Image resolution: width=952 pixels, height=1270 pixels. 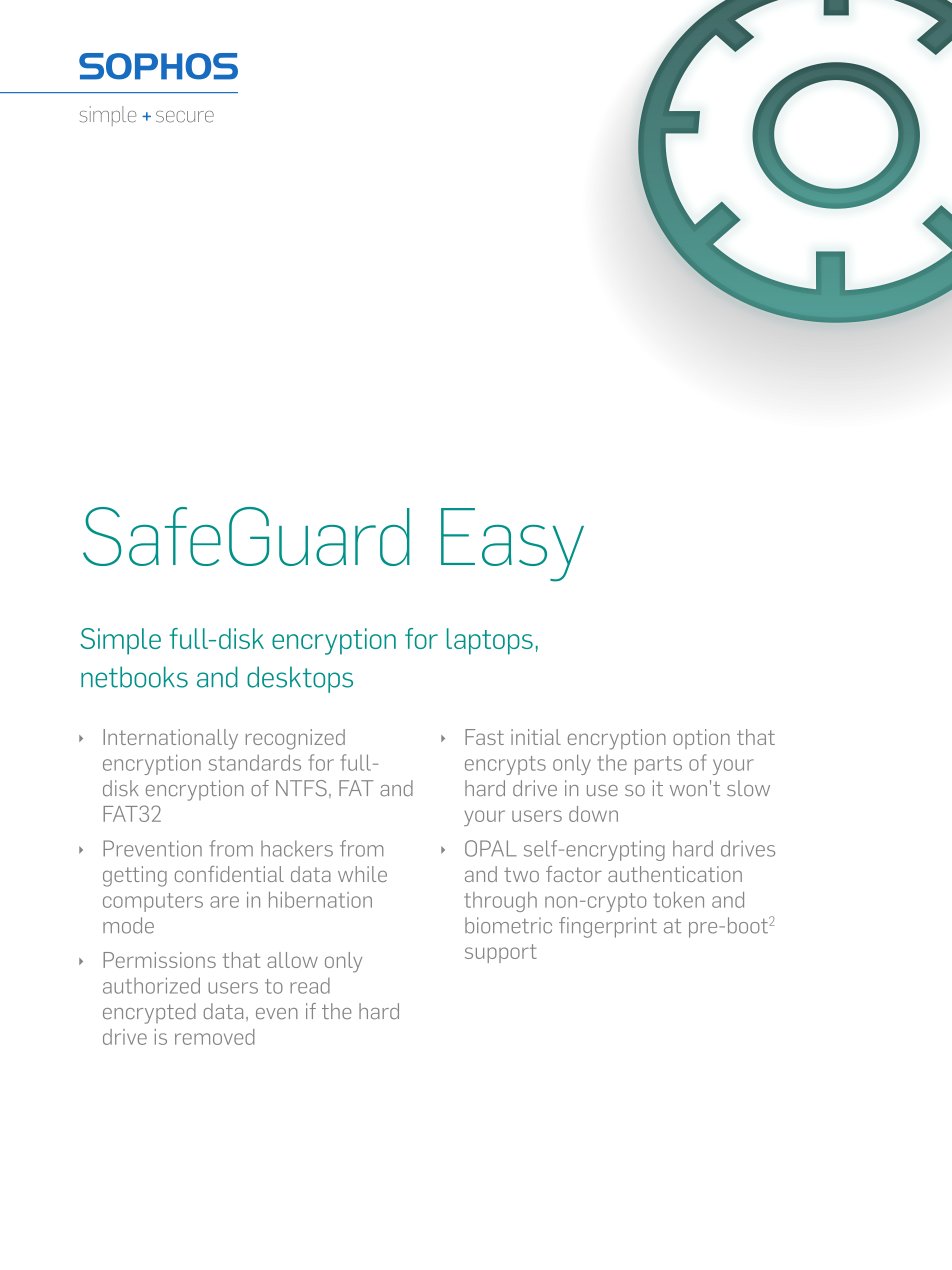 What do you see at coordinates (120, 641) in the screenshot?
I see `Simple` at bounding box center [120, 641].
